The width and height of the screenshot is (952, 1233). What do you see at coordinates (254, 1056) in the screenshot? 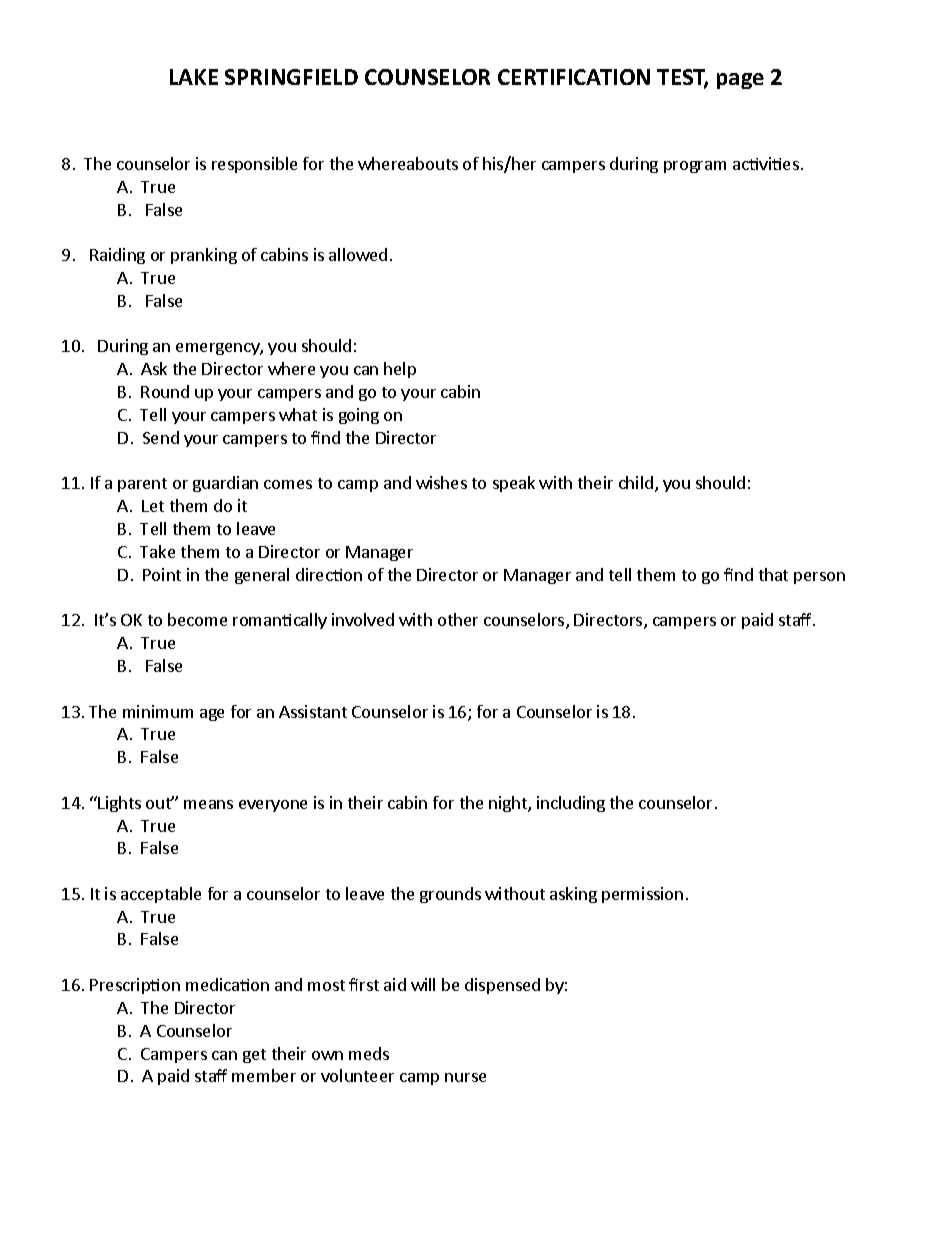
I see `get` at bounding box center [254, 1056].
